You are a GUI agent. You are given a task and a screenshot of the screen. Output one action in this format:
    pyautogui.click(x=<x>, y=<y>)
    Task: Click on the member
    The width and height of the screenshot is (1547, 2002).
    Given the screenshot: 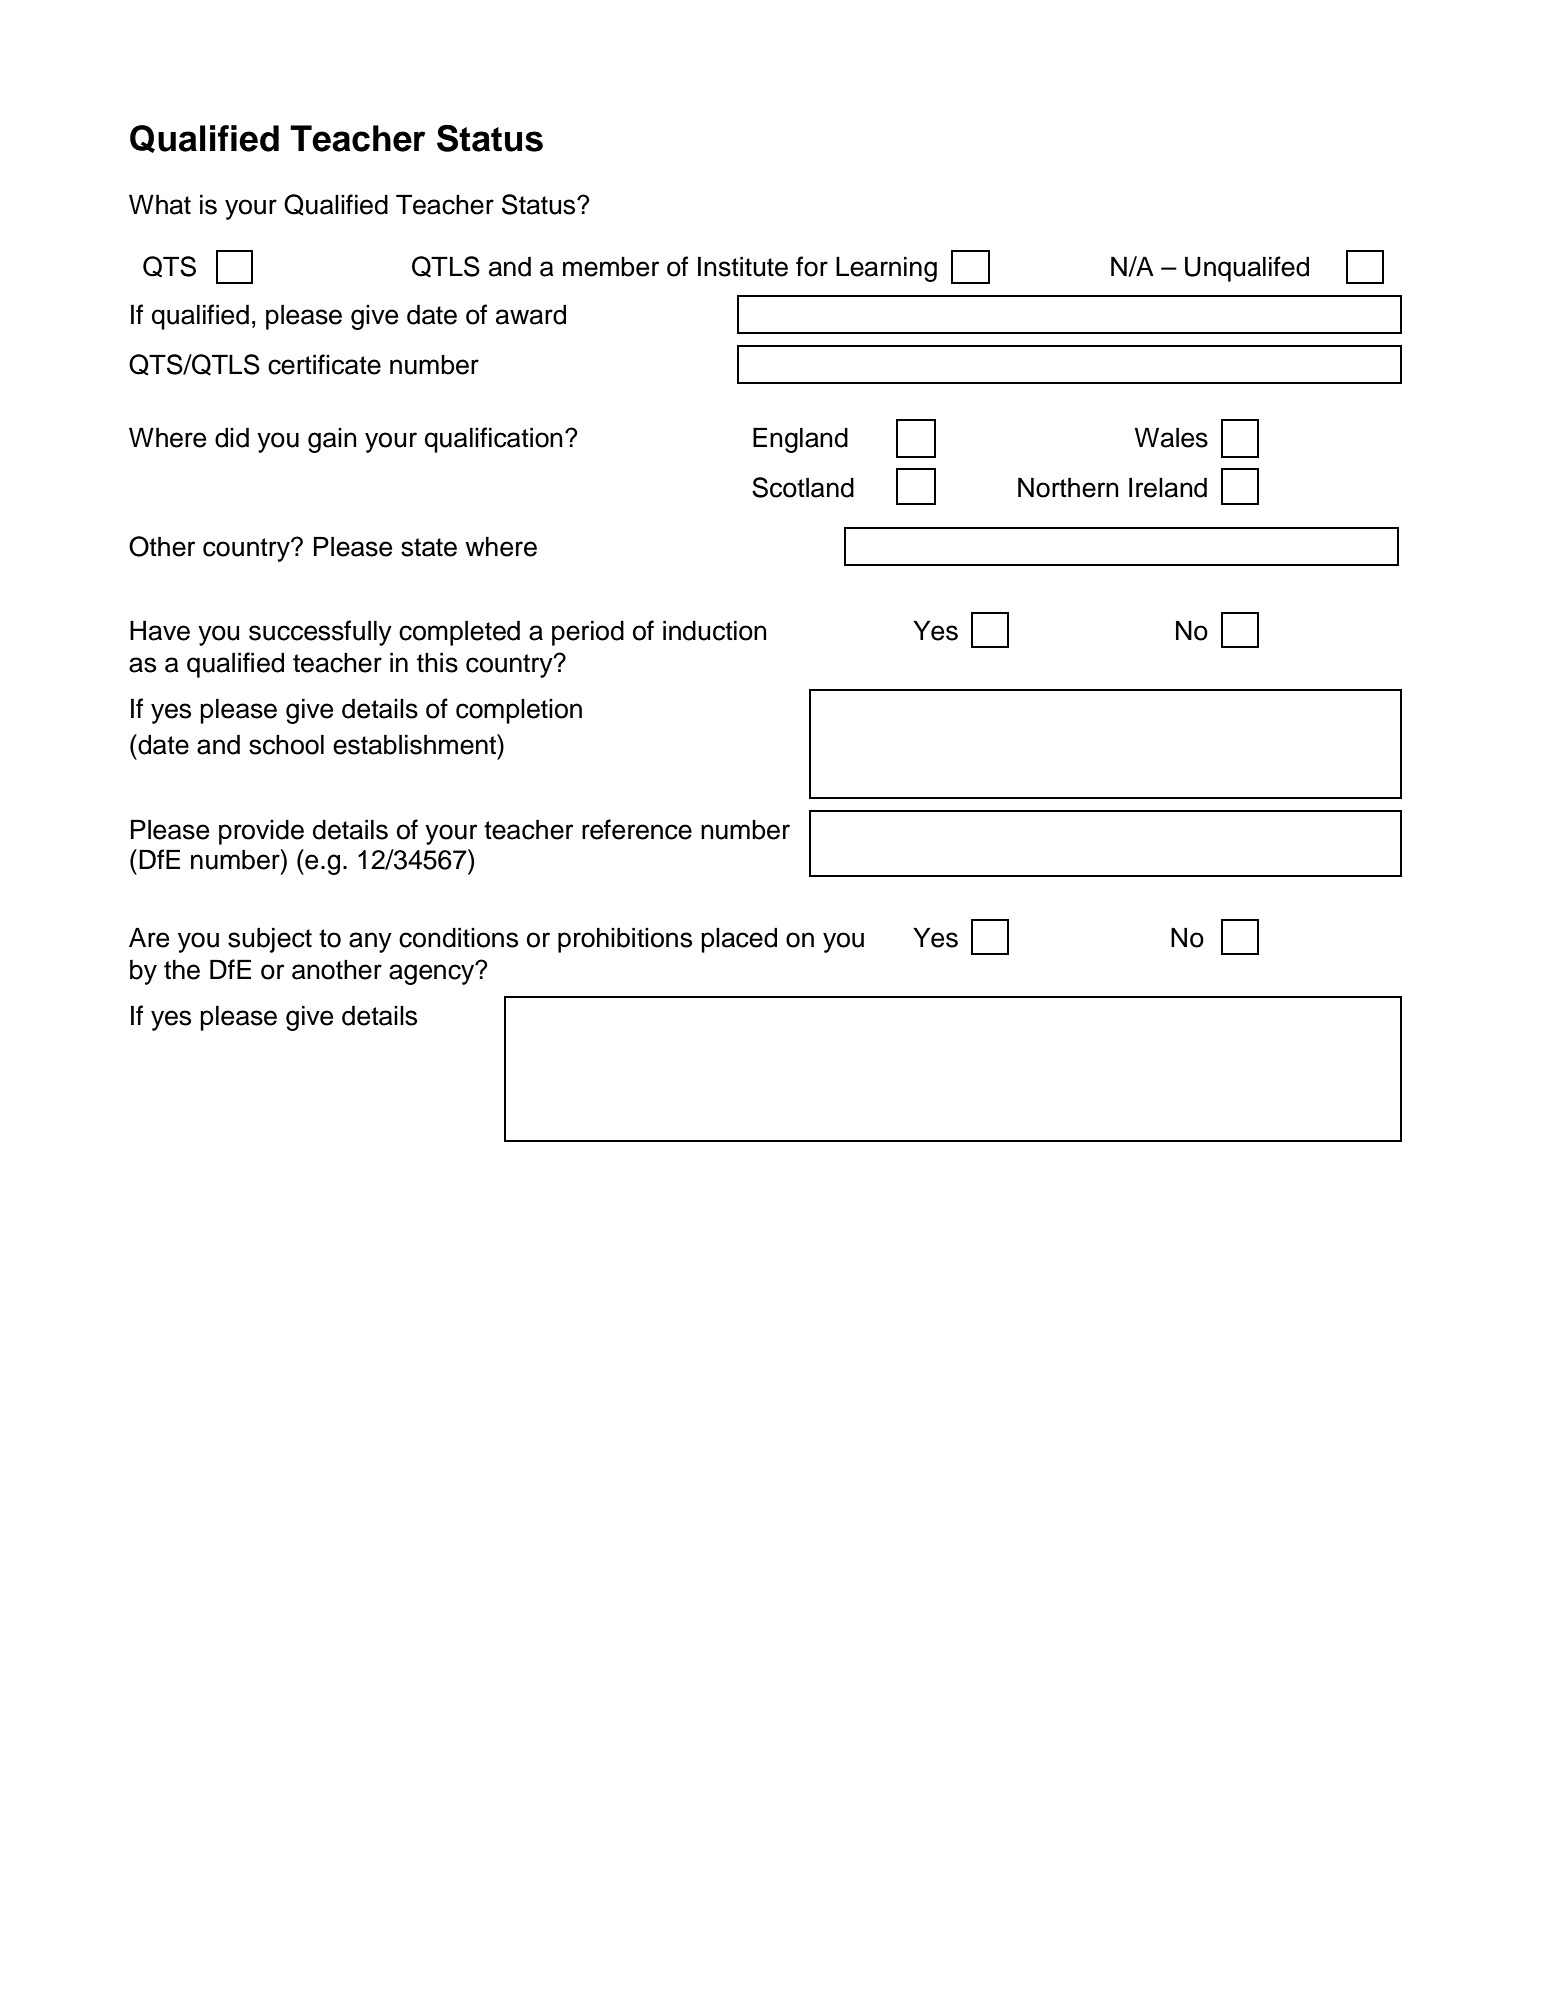 What is the action you would take?
    pyautogui.click(x=611, y=267)
